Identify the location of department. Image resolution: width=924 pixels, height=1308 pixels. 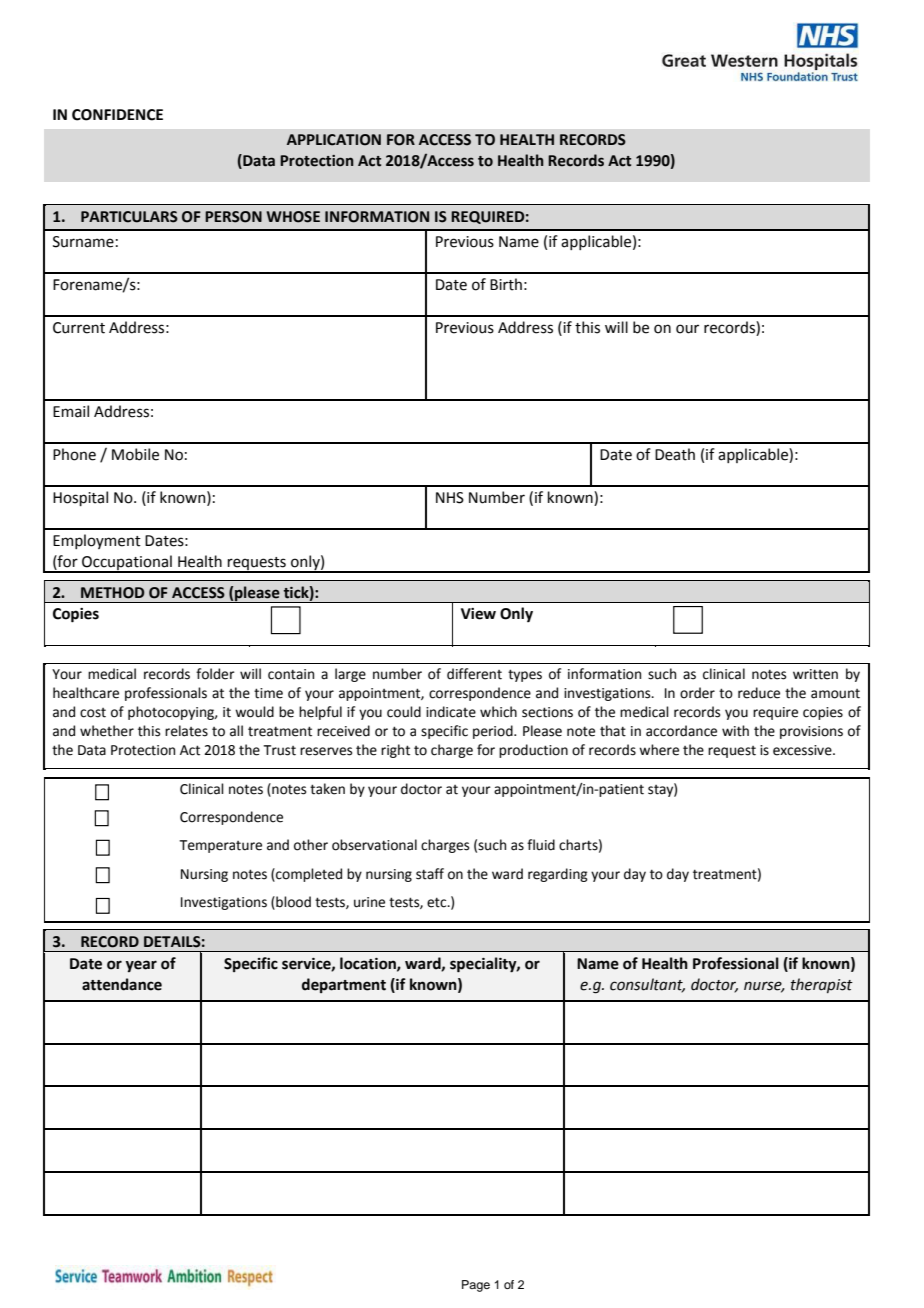
(344, 985).
